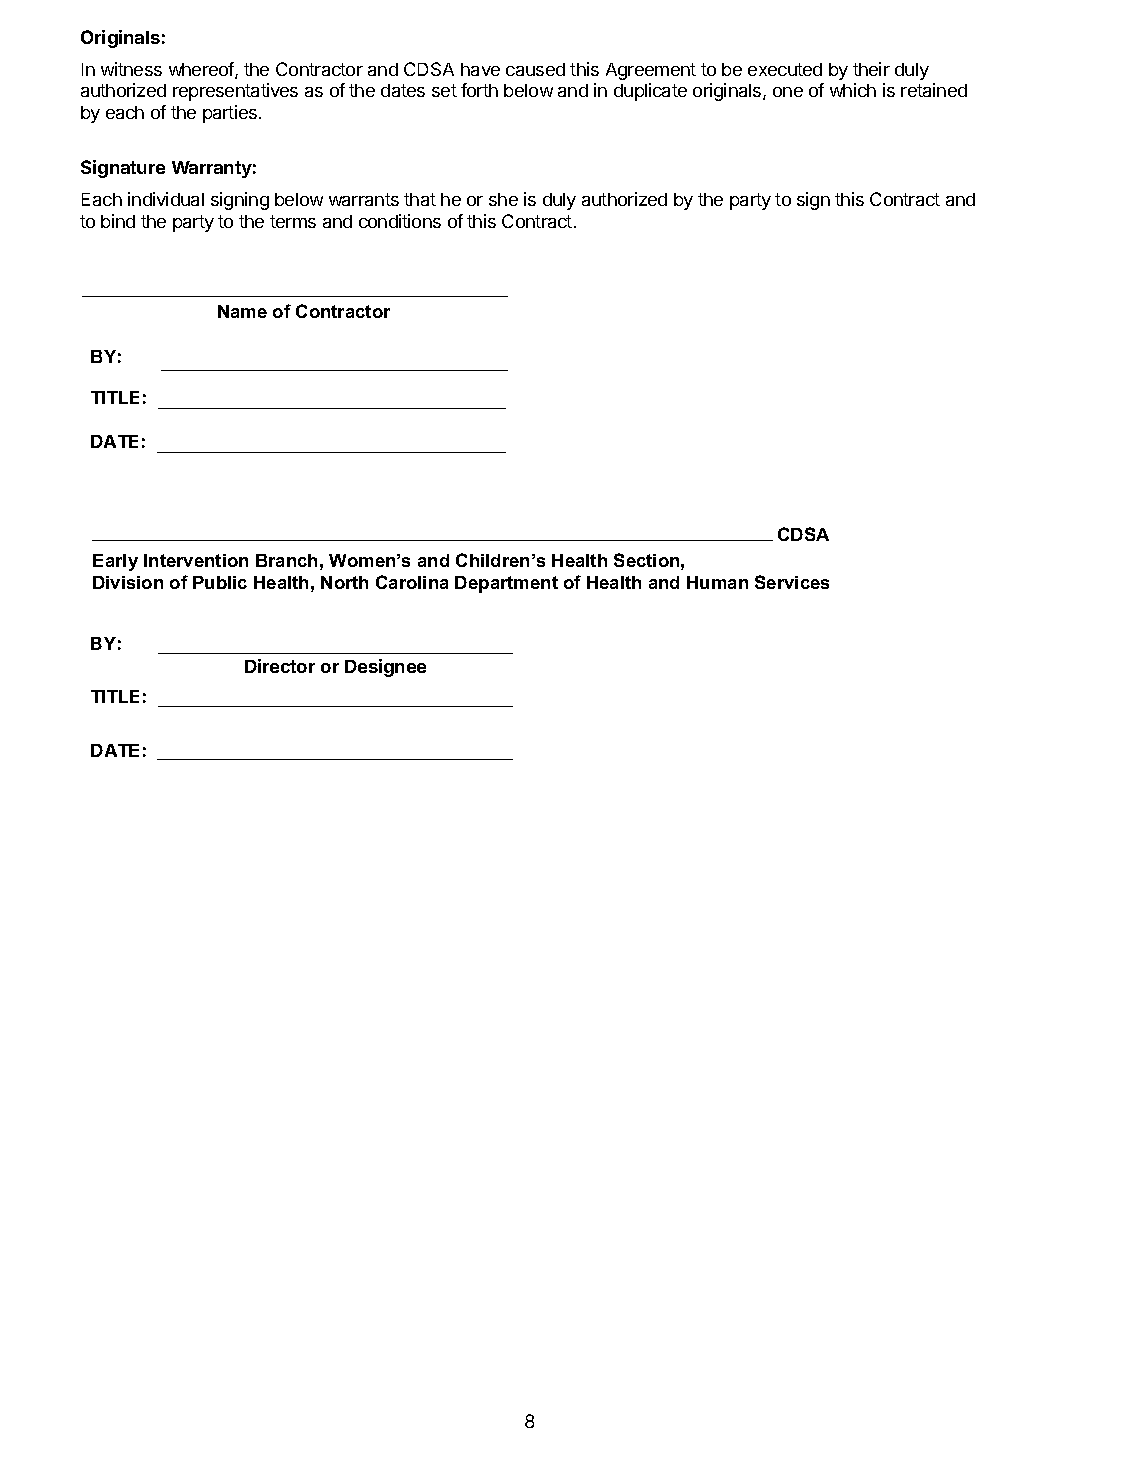 The image size is (1138, 1473). I want to click on forth, so click(479, 90).
